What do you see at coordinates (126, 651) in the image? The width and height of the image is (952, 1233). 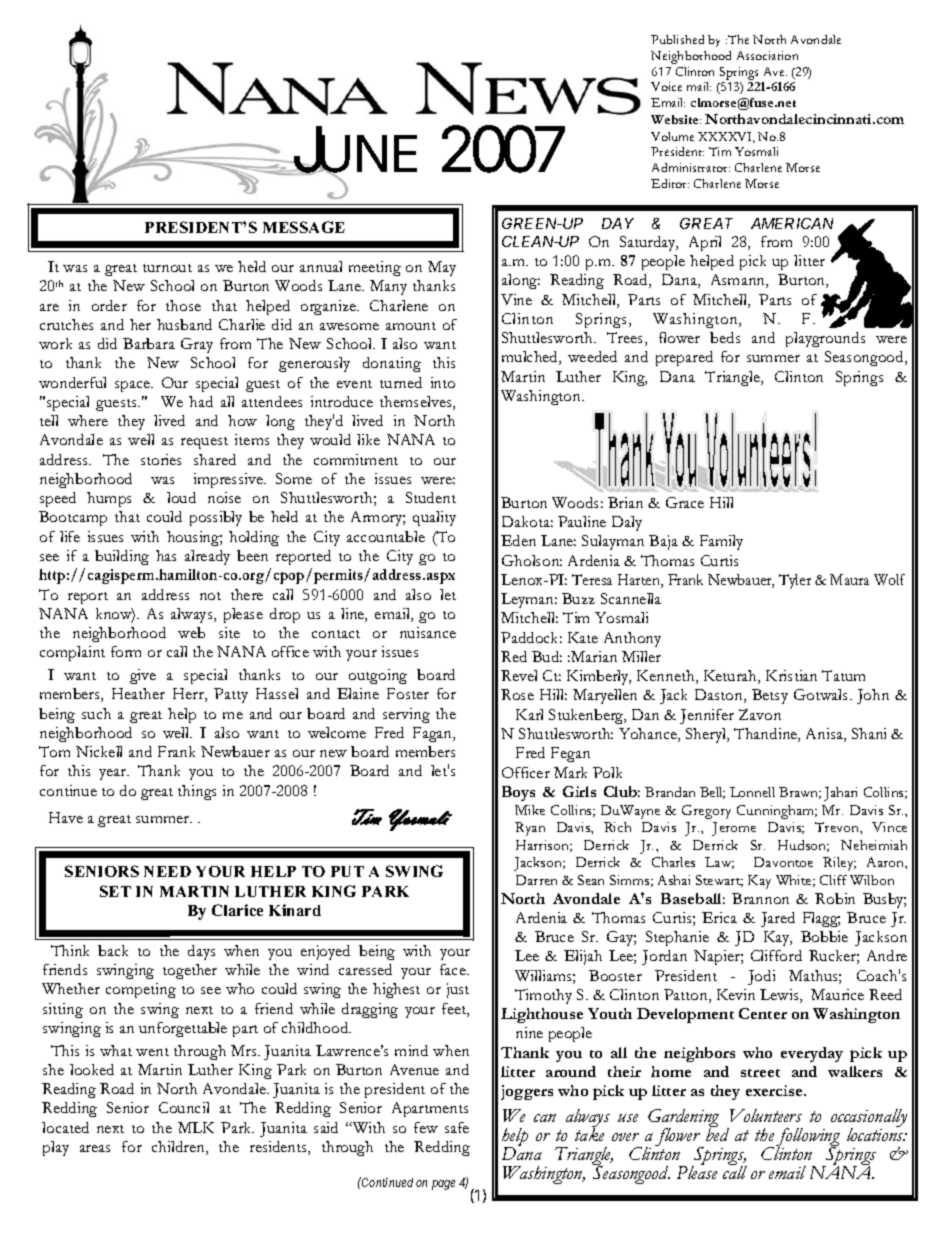 I see `form` at bounding box center [126, 651].
